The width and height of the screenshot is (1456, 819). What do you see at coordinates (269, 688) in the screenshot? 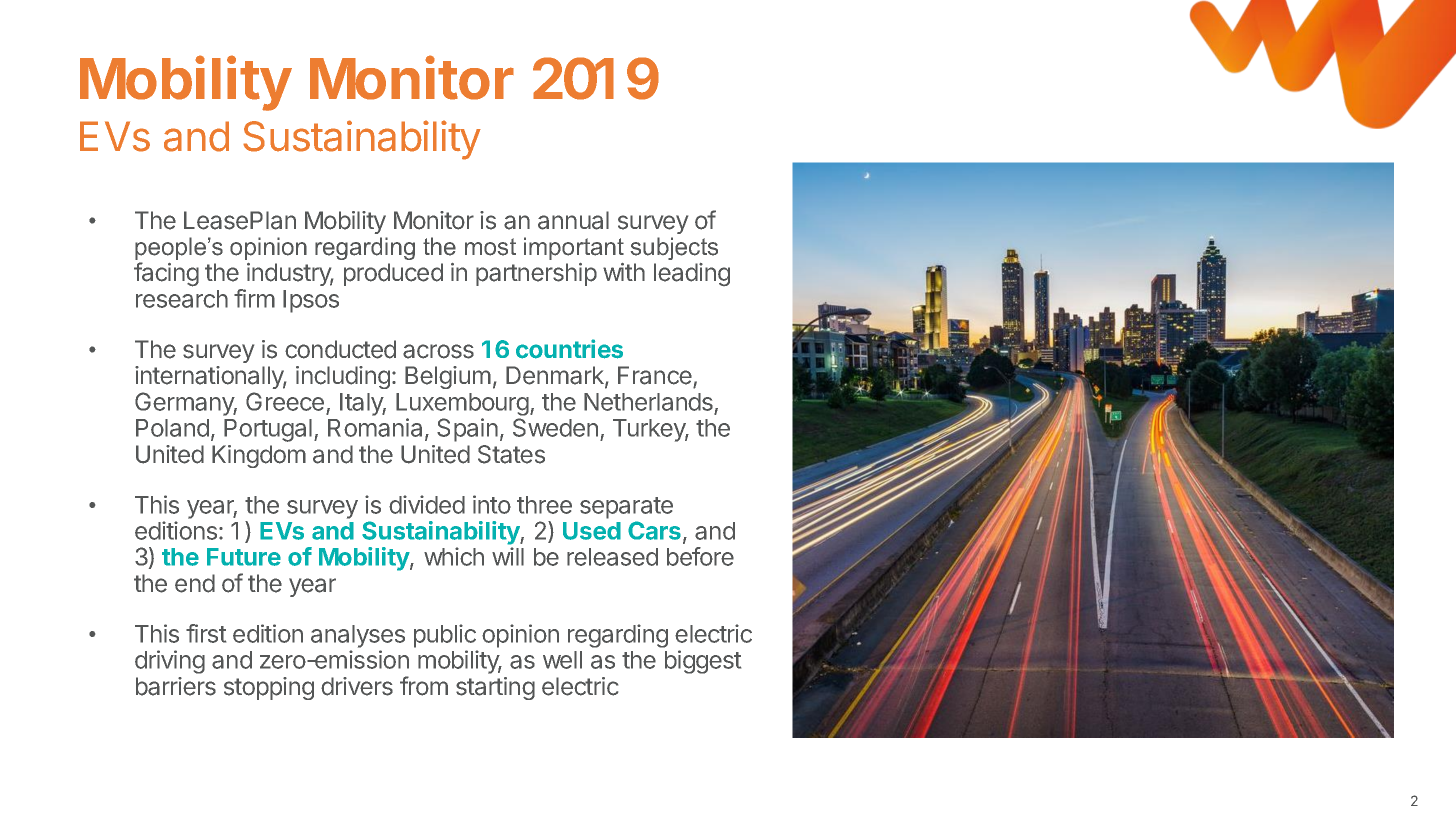
I see `stopping` at bounding box center [269, 688].
